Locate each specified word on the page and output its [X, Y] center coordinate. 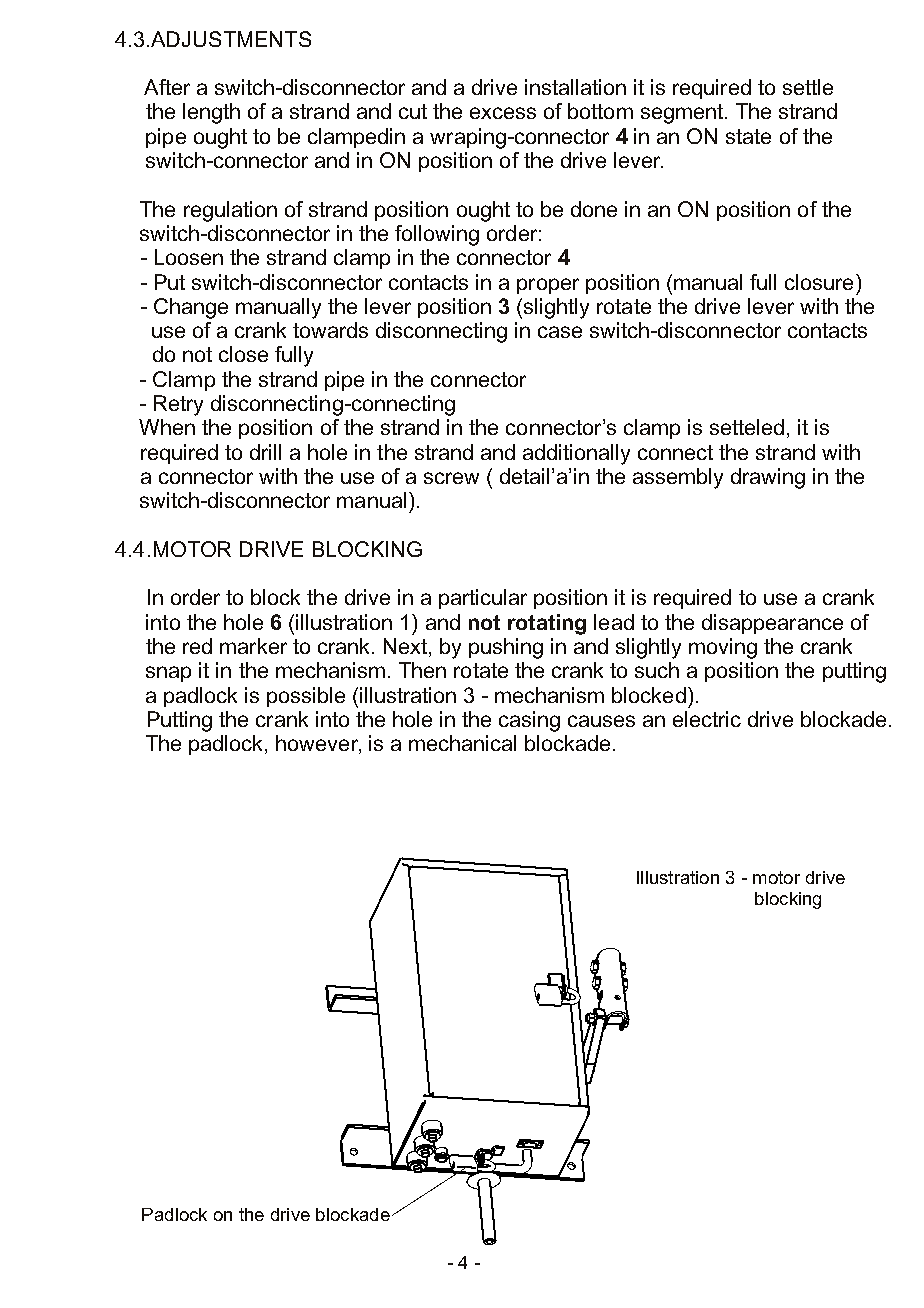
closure [819, 282]
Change [191, 308]
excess [503, 113]
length [211, 113]
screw [451, 478]
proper [548, 286]
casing [529, 721]
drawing [768, 478]
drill [265, 452]
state [748, 136]
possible [306, 697]
